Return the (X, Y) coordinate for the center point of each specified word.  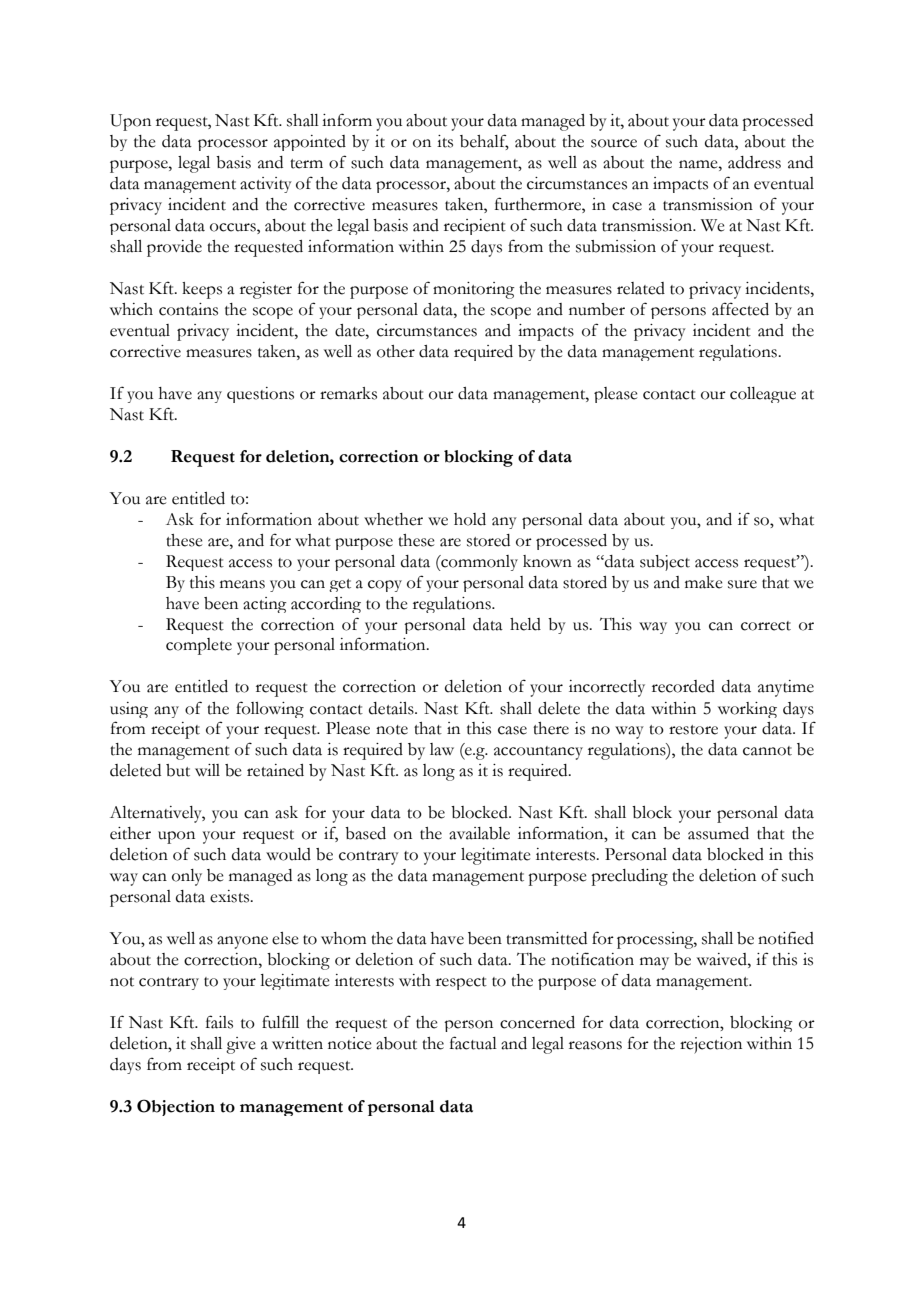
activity (266, 185)
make (704, 582)
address (754, 162)
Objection (176, 1107)
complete (199, 646)
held (525, 624)
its (445, 141)
